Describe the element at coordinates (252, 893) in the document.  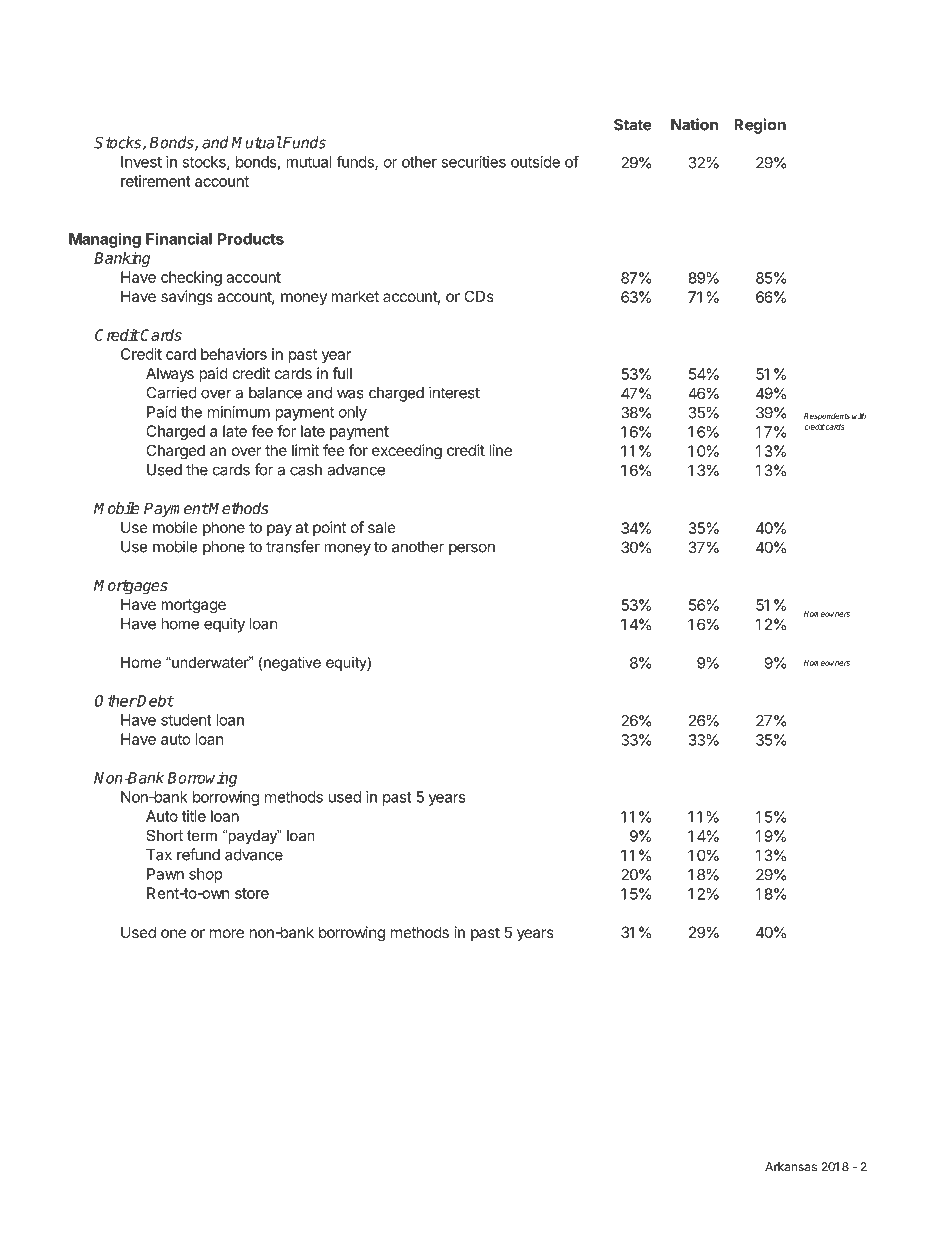
I see `store` at that location.
